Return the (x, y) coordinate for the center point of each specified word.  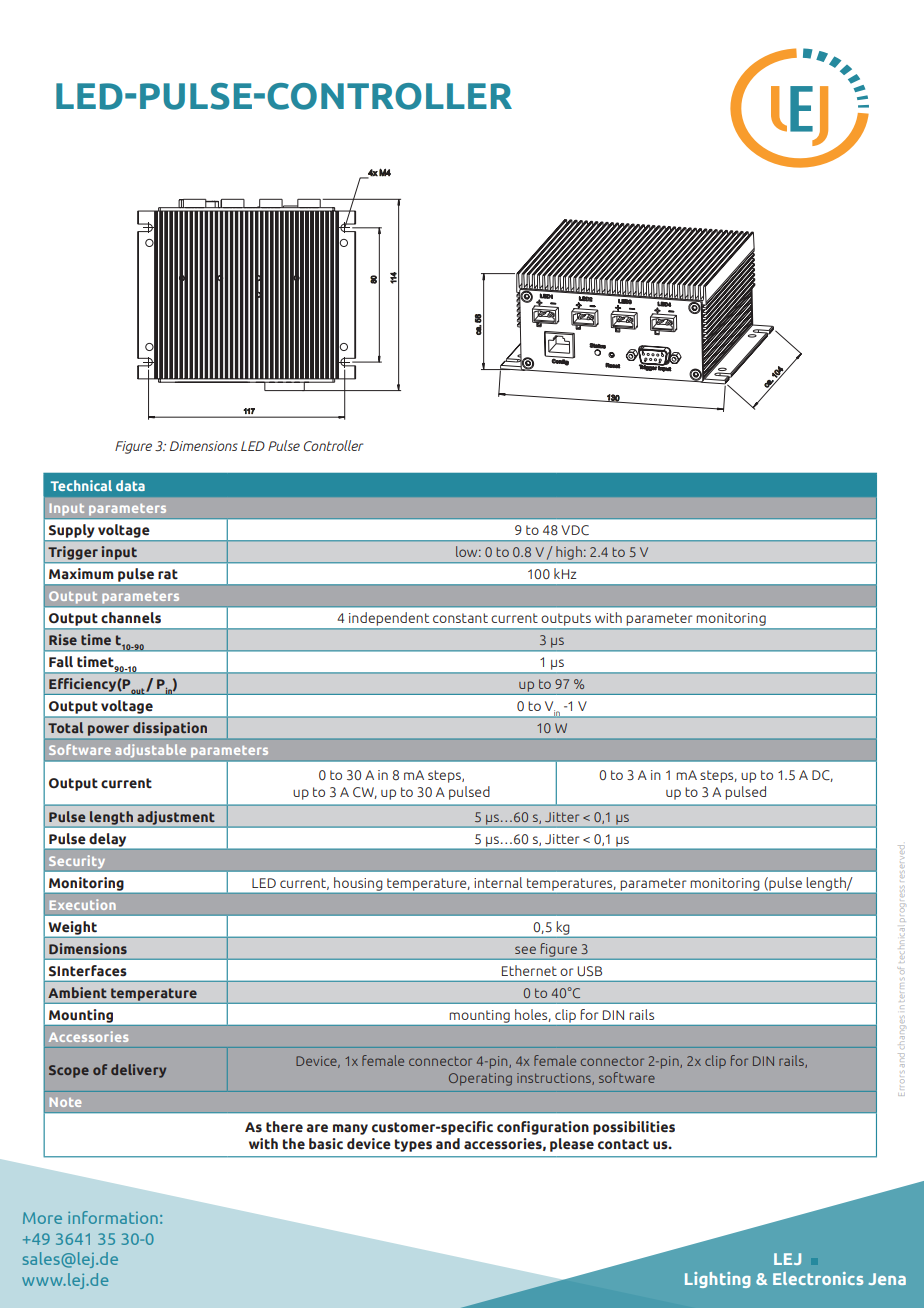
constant (460, 618)
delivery (138, 1071)
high (569, 553)
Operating (480, 1079)
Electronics (818, 1278)
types (413, 1145)
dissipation (170, 729)
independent (389, 619)
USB (589, 971)
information (113, 1217)
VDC (575, 530)
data (130, 485)
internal (498, 882)
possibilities (634, 1128)
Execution (83, 904)
